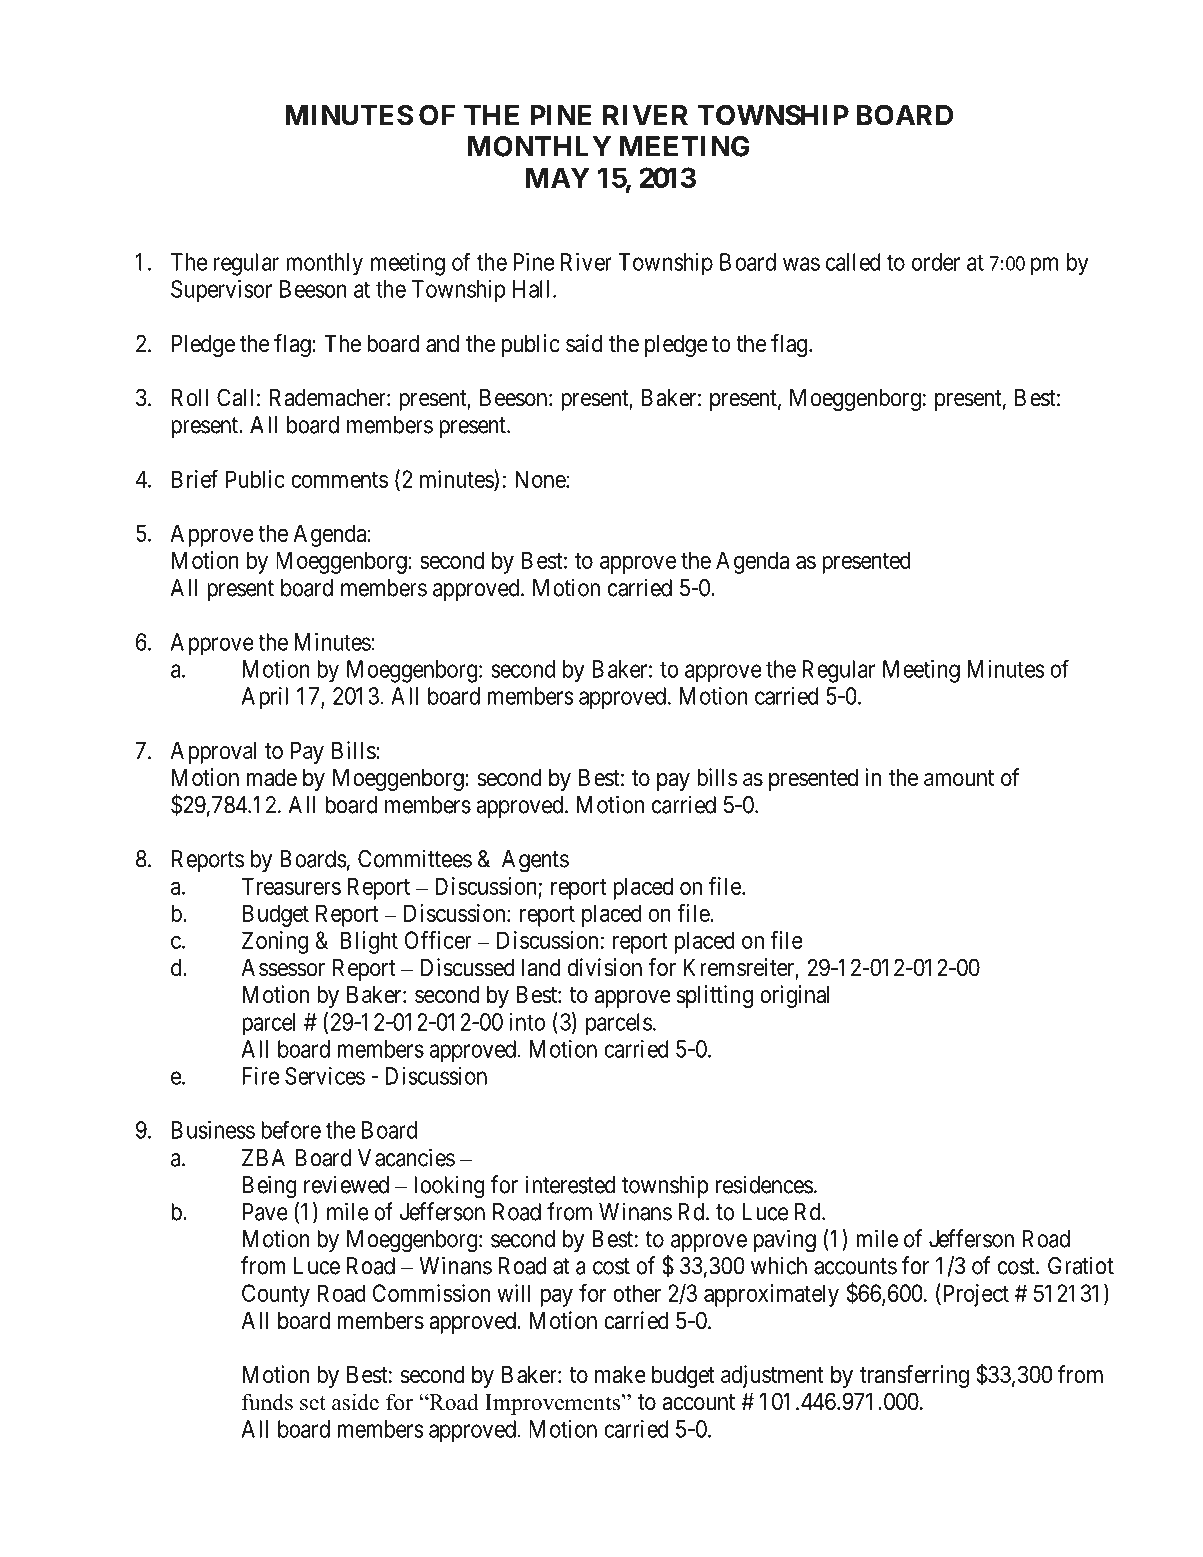 Image resolution: width=1203 pixels, height=1557 pixels. What do you see at coordinates (415, 858) in the screenshot?
I see `Committees` at bounding box center [415, 858].
